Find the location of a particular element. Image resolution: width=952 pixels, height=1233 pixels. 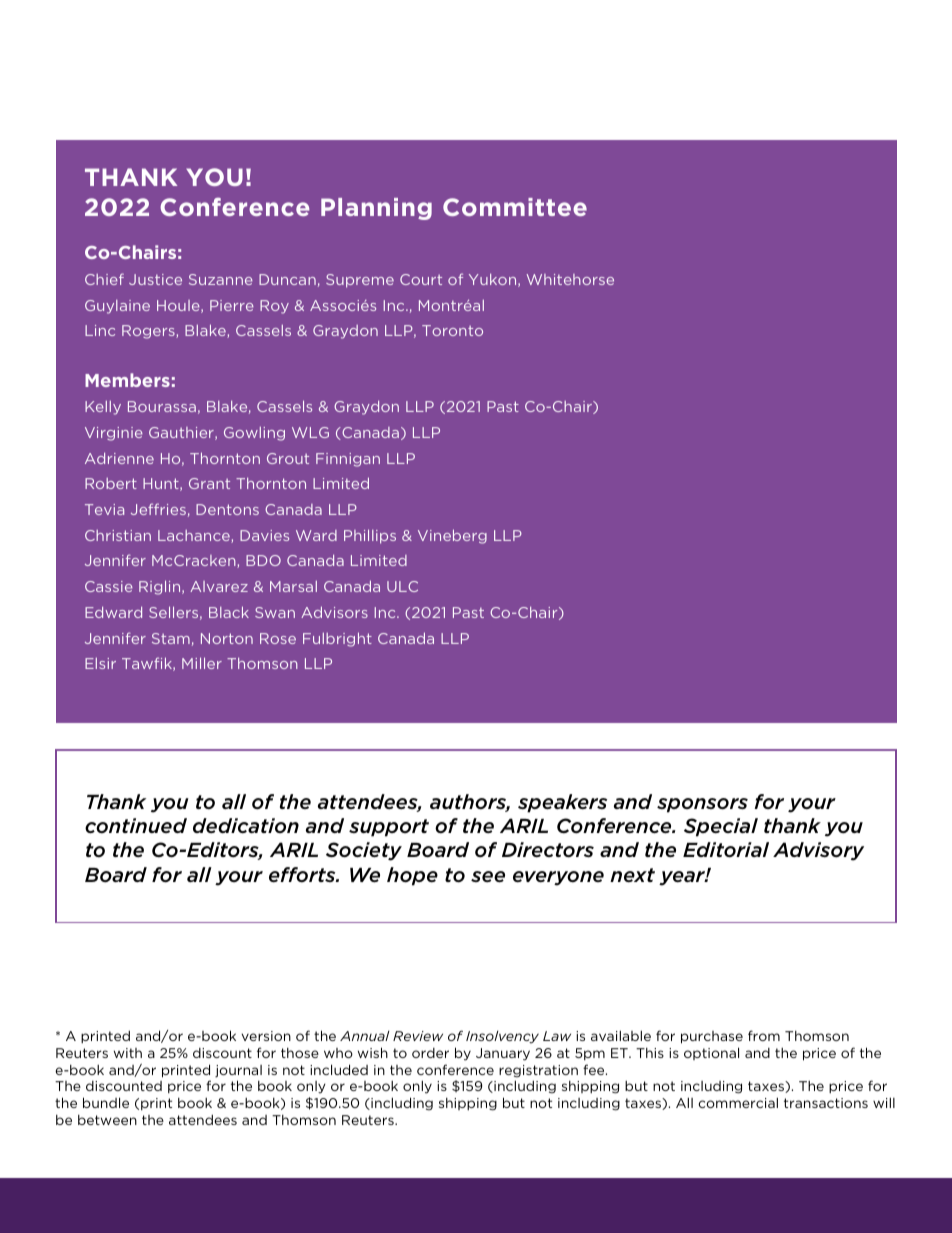

registration is located at coordinates (538, 1071).
